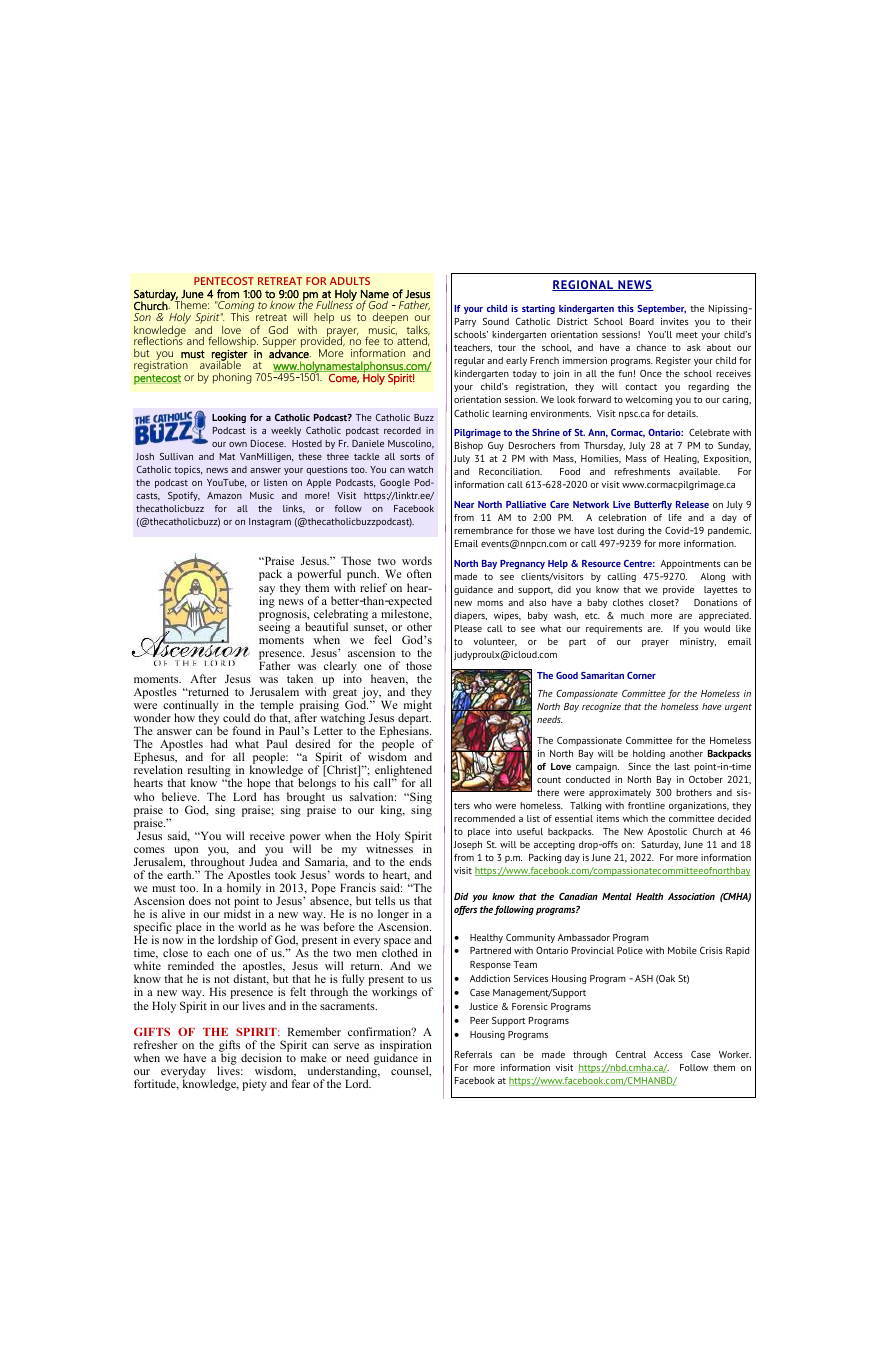  What do you see at coordinates (227, 1059) in the screenshot?
I see `big` at bounding box center [227, 1059].
